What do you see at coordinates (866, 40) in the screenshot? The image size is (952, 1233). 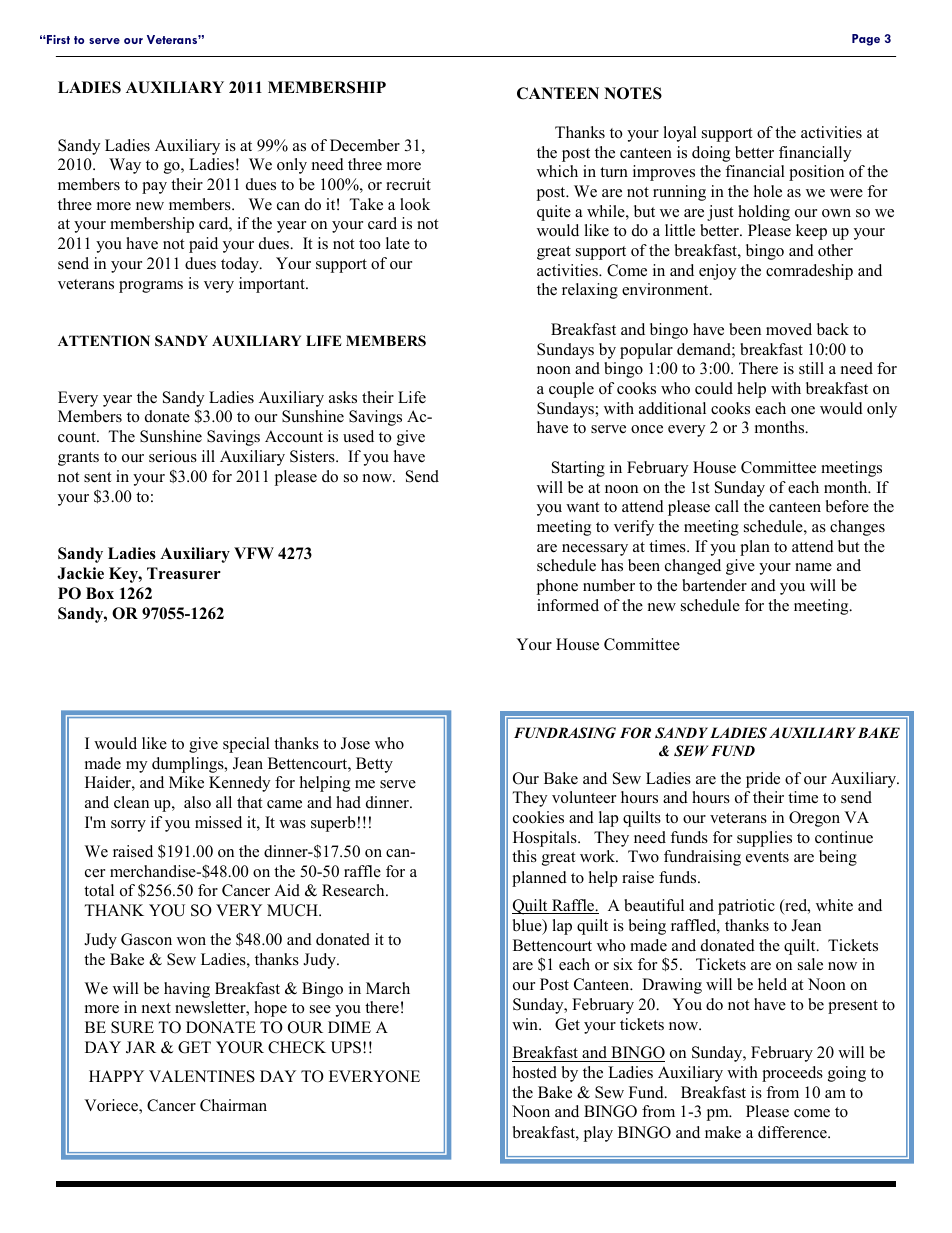 I see `Page` at bounding box center [866, 40].
